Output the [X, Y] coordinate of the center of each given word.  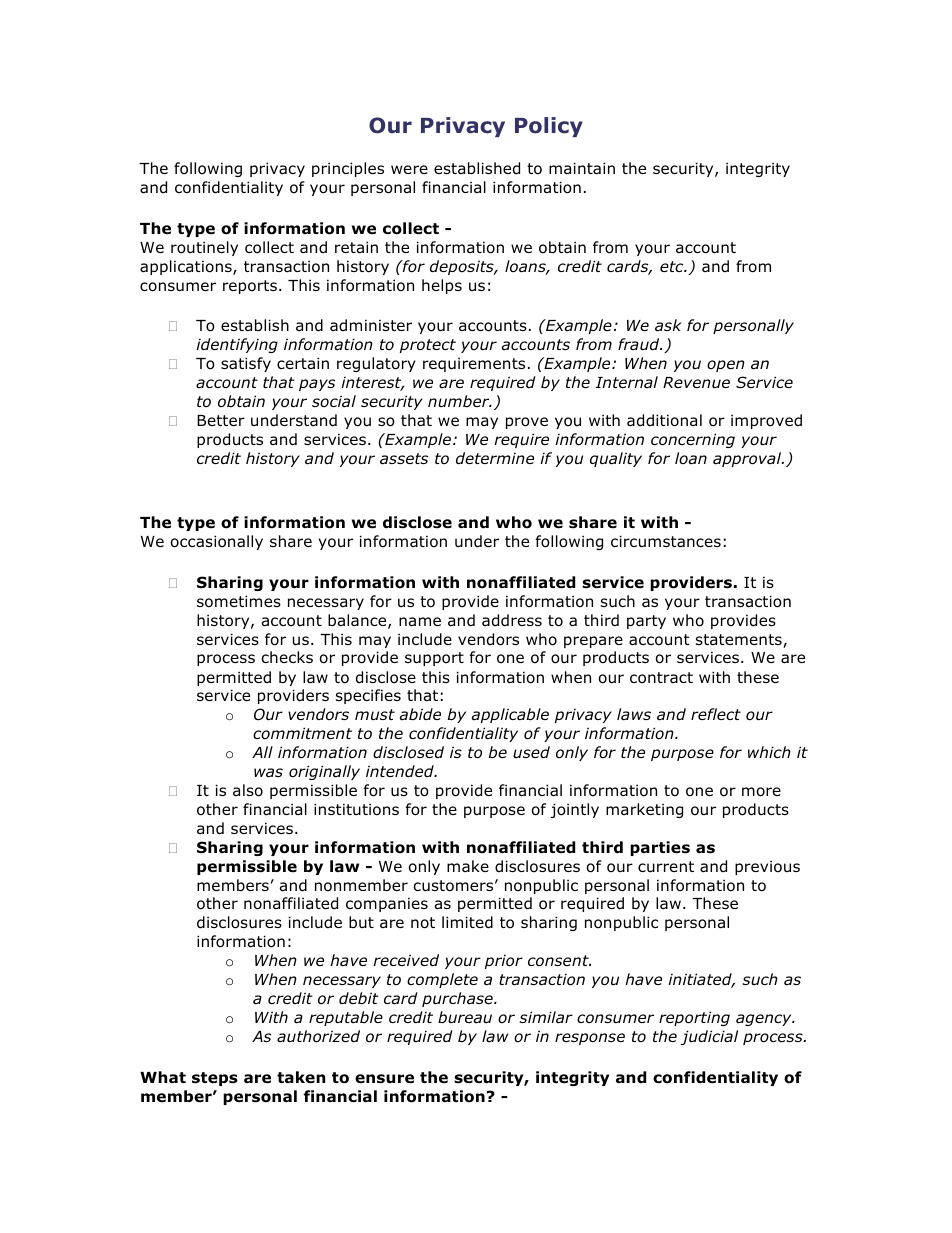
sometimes [239, 601]
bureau [465, 1017]
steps [215, 1079]
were [409, 169]
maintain [582, 168]
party [646, 622]
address [512, 620]
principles [348, 169]
